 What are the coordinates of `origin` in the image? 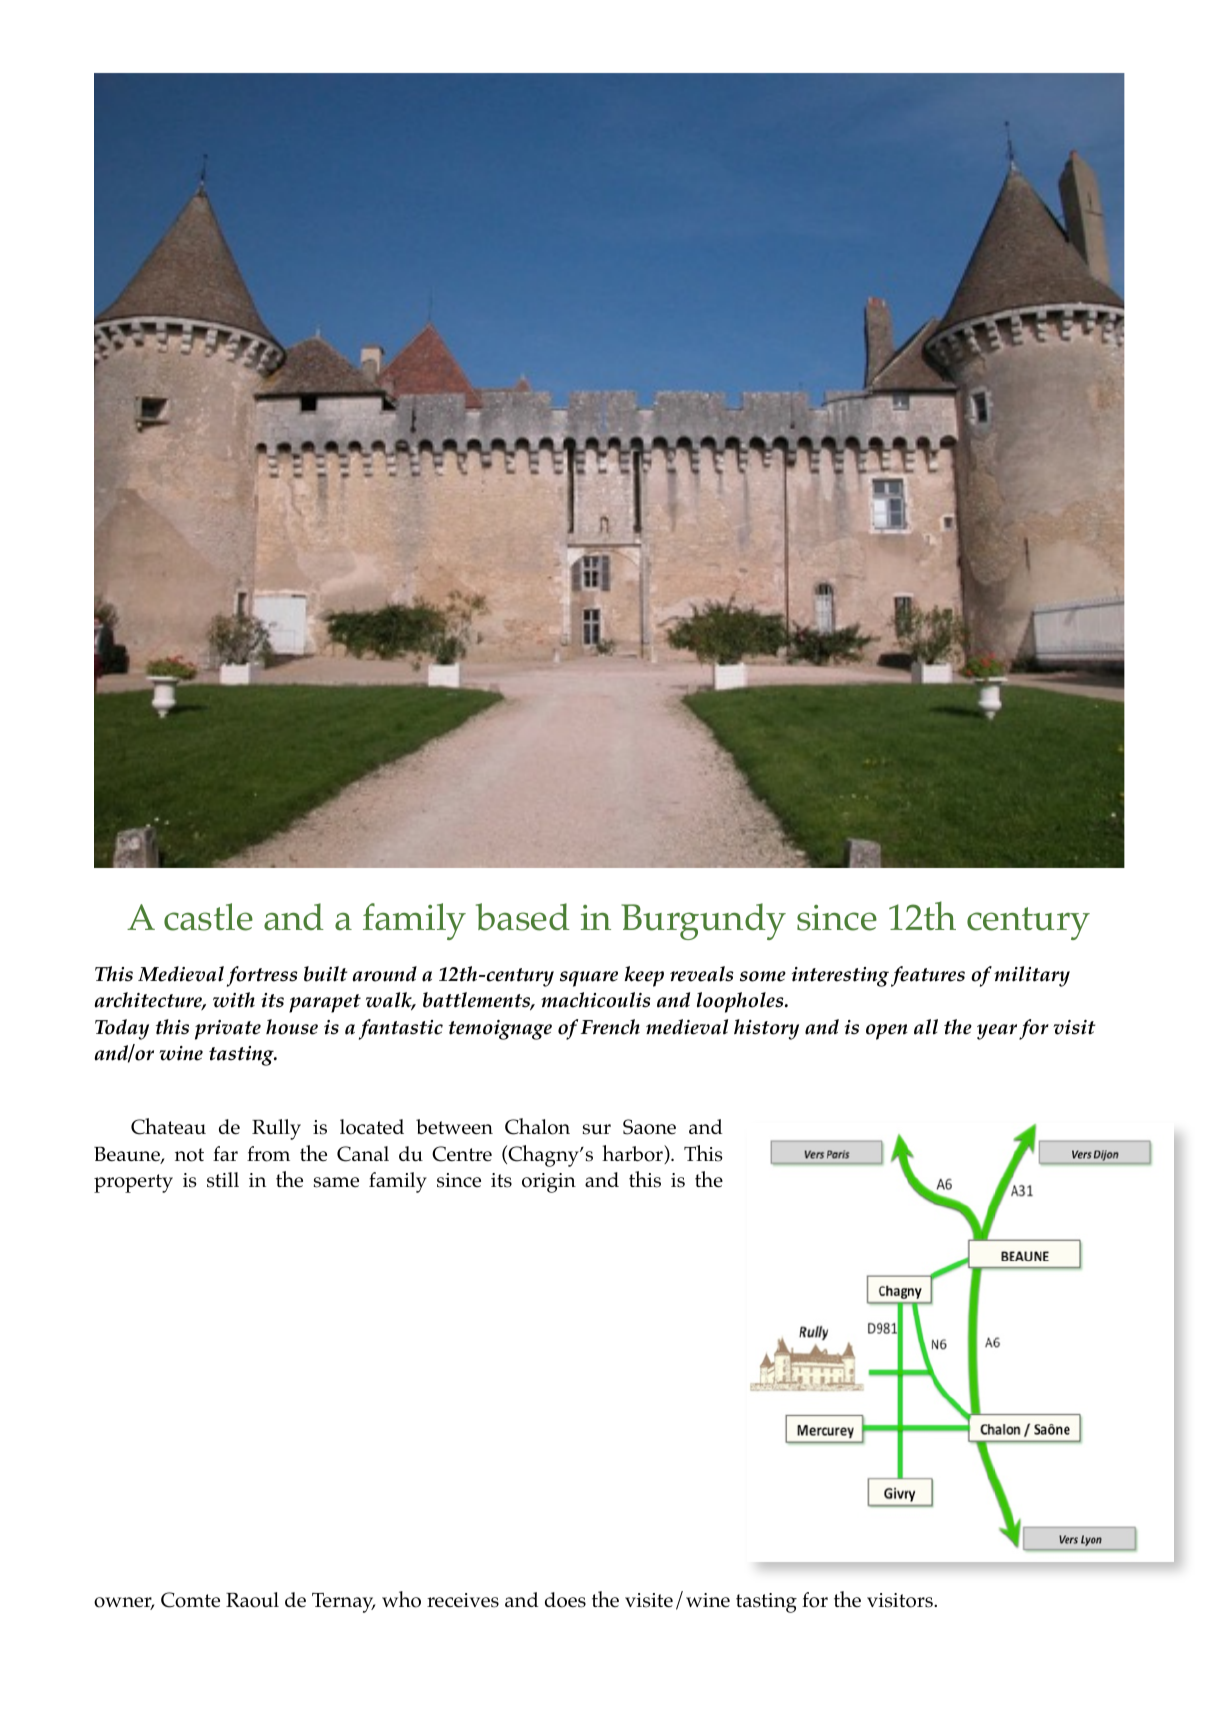 It's located at (549, 1183).
